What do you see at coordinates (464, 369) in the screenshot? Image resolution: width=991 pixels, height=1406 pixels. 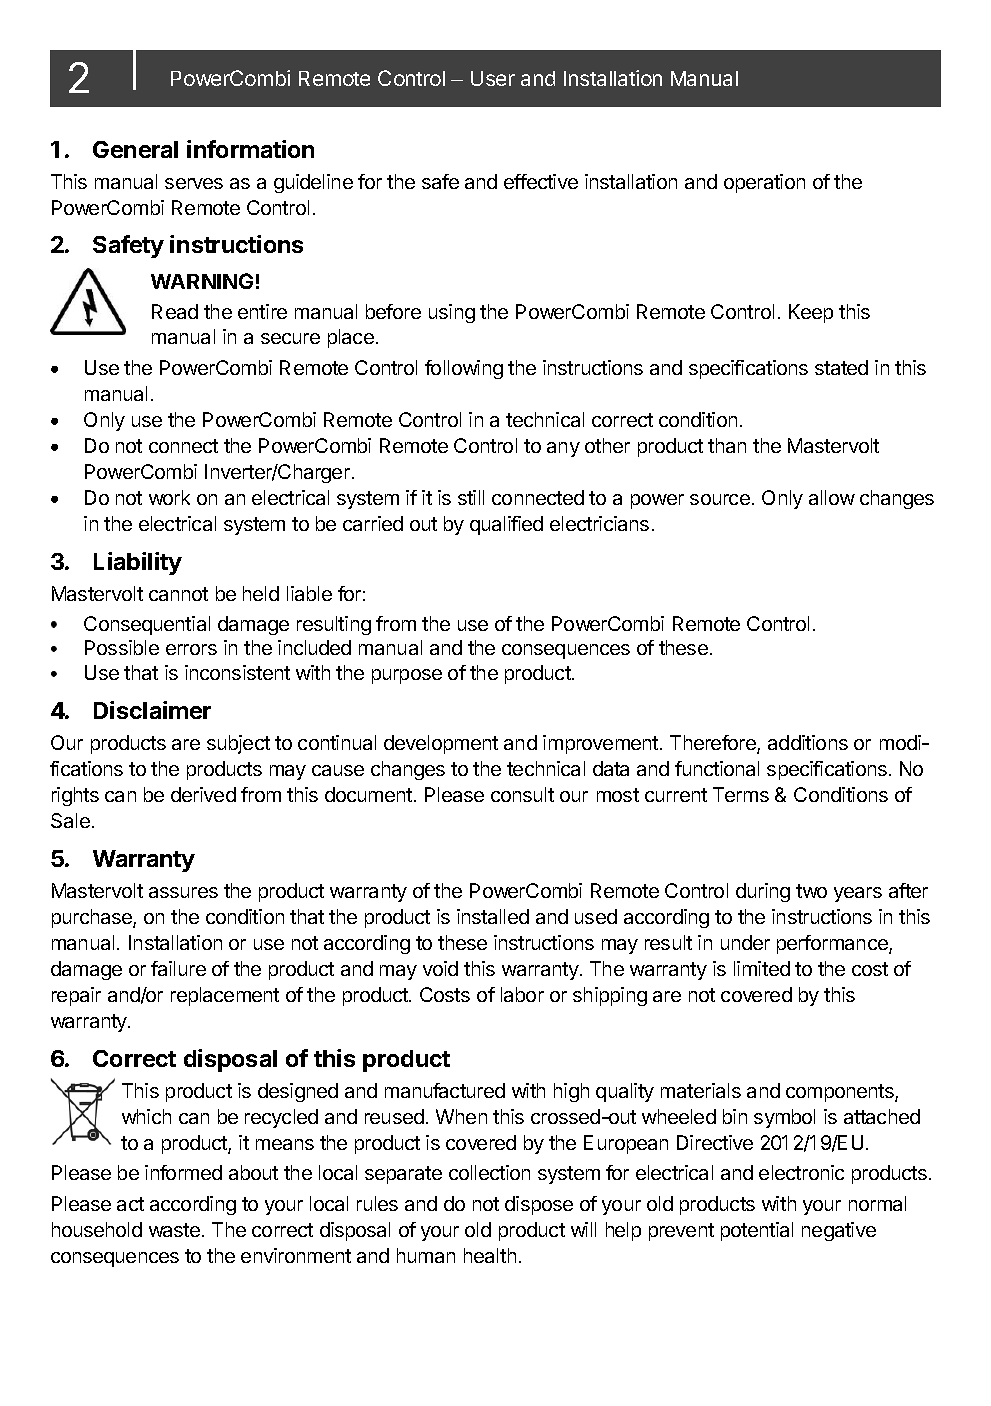 I see `following` at bounding box center [464, 369].
